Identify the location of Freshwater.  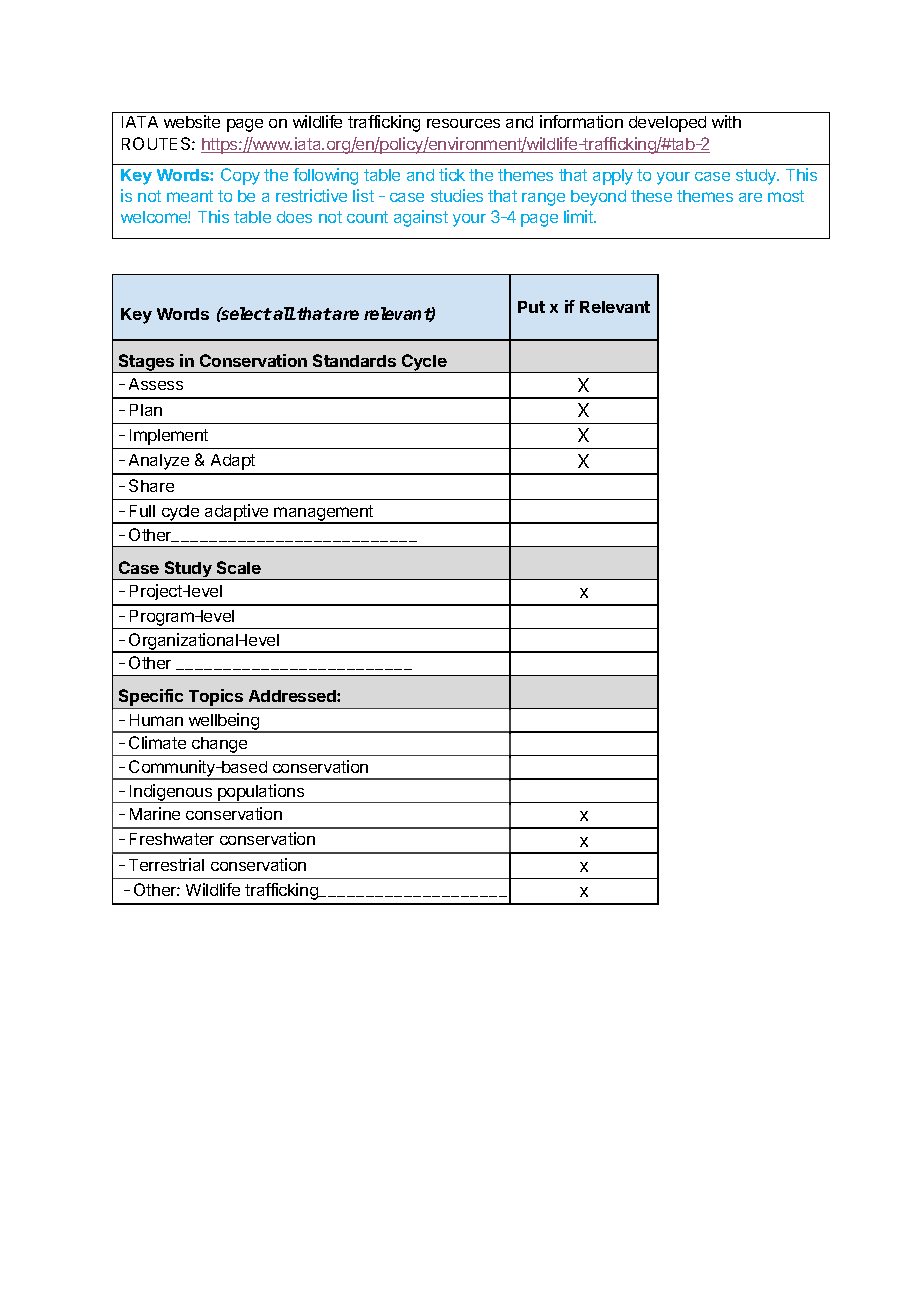
(172, 839).
